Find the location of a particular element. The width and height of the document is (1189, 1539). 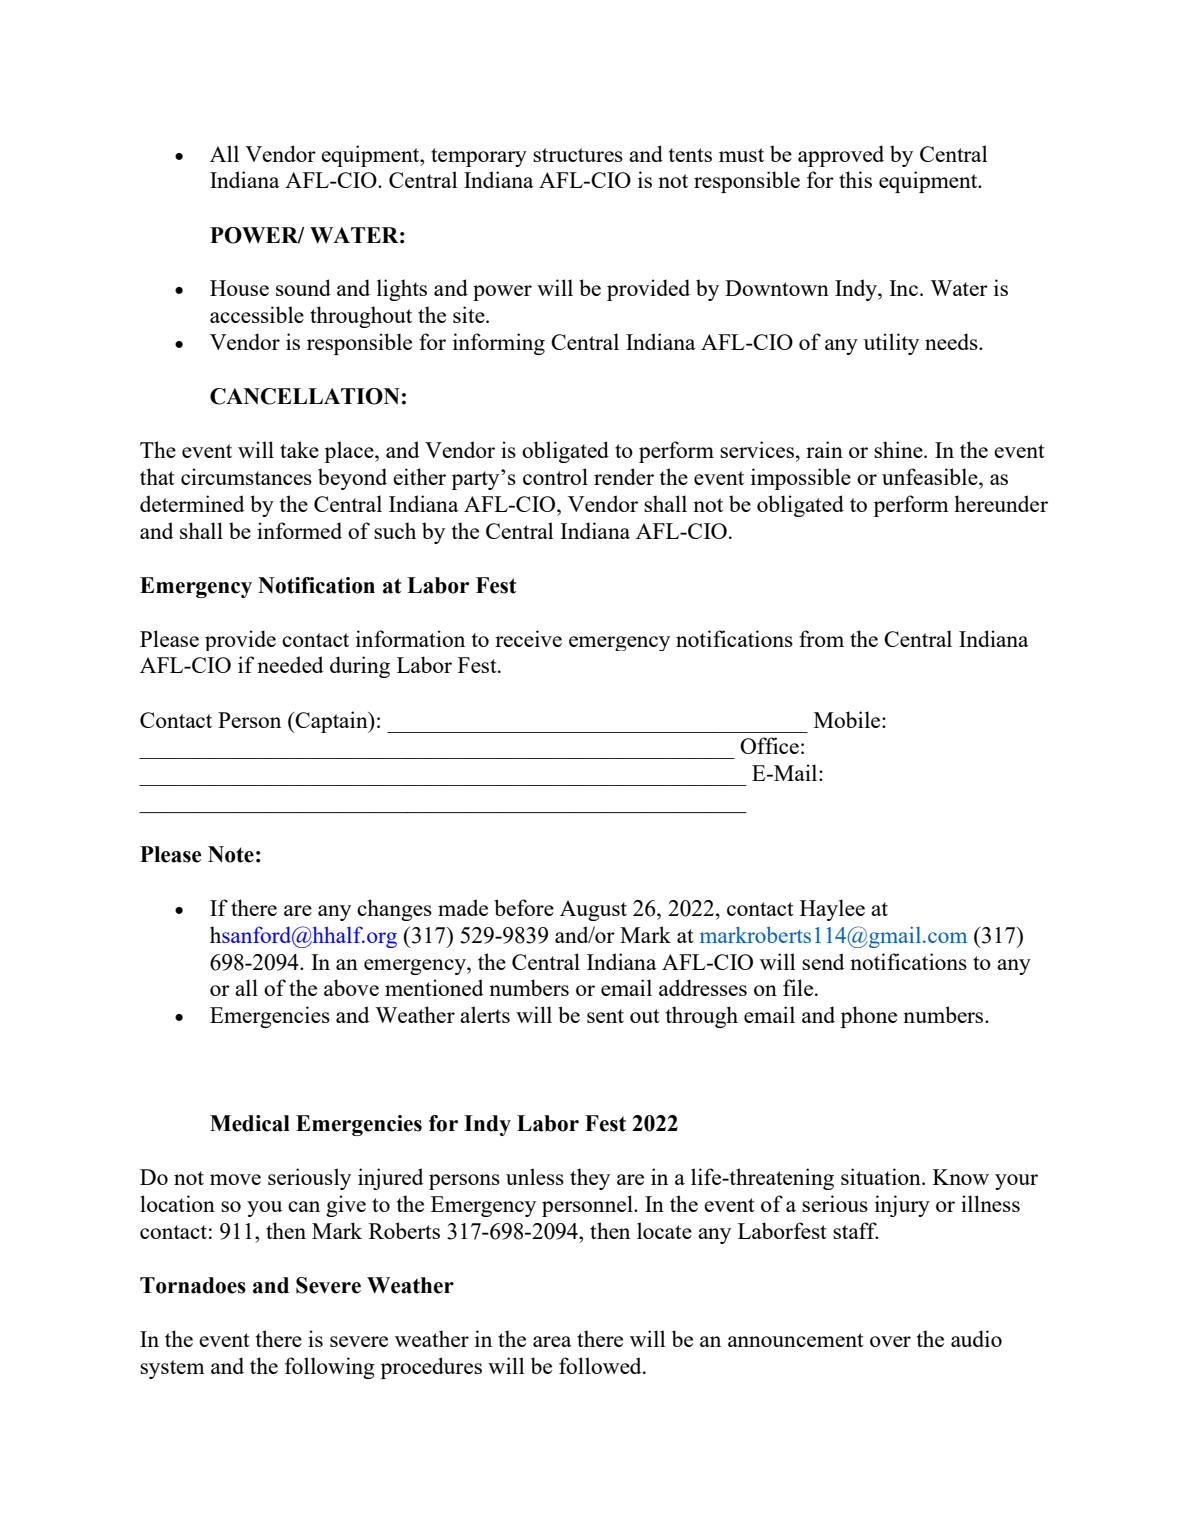

circumstances is located at coordinates (246, 476).
